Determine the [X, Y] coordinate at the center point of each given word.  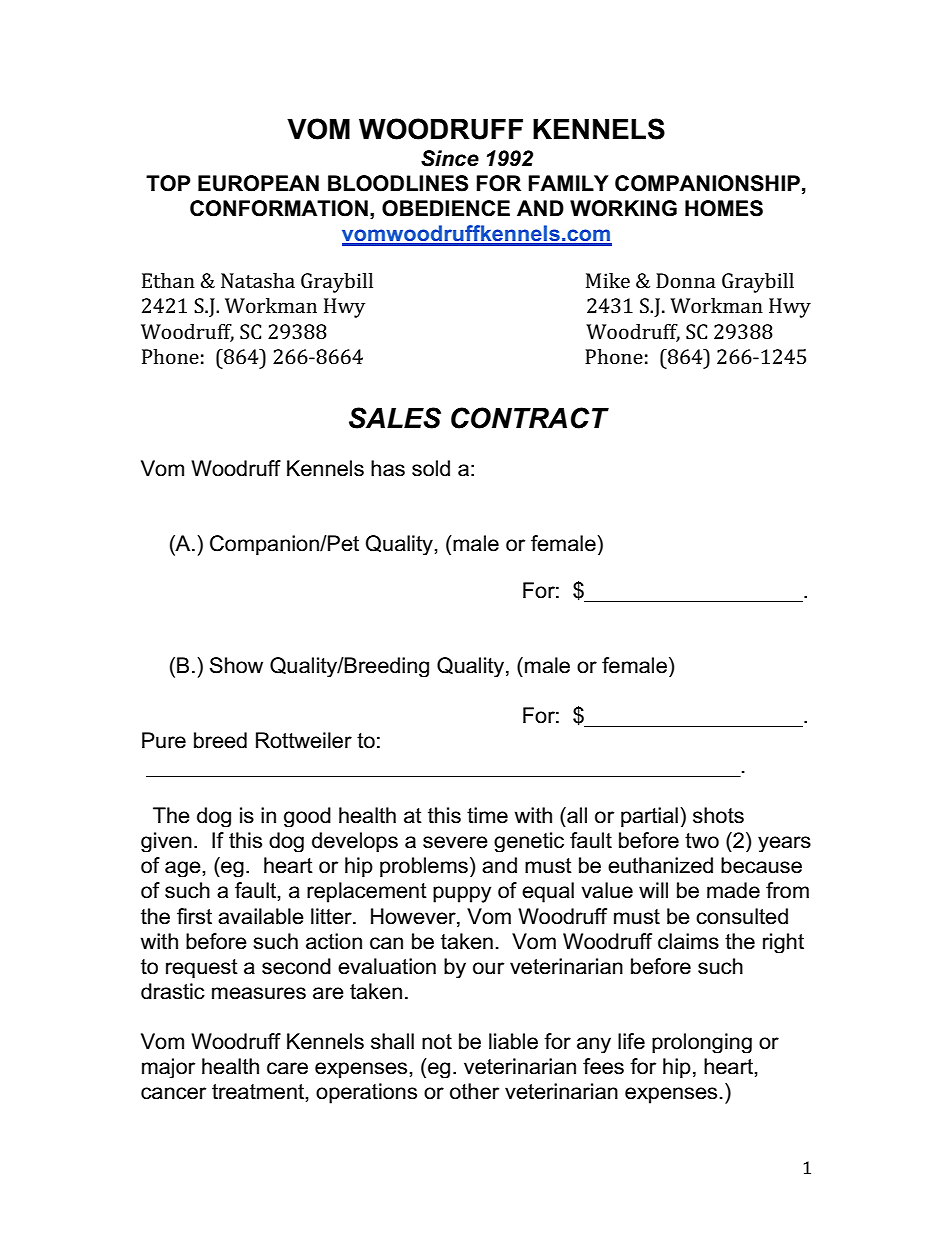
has [388, 468]
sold [431, 468]
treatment [259, 1092]
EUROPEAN [258, 183]
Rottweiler [304, 740]
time [487, 815]
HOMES [724, 208]
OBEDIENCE [446, 208]
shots [718, 815]
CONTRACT [530, 418]
